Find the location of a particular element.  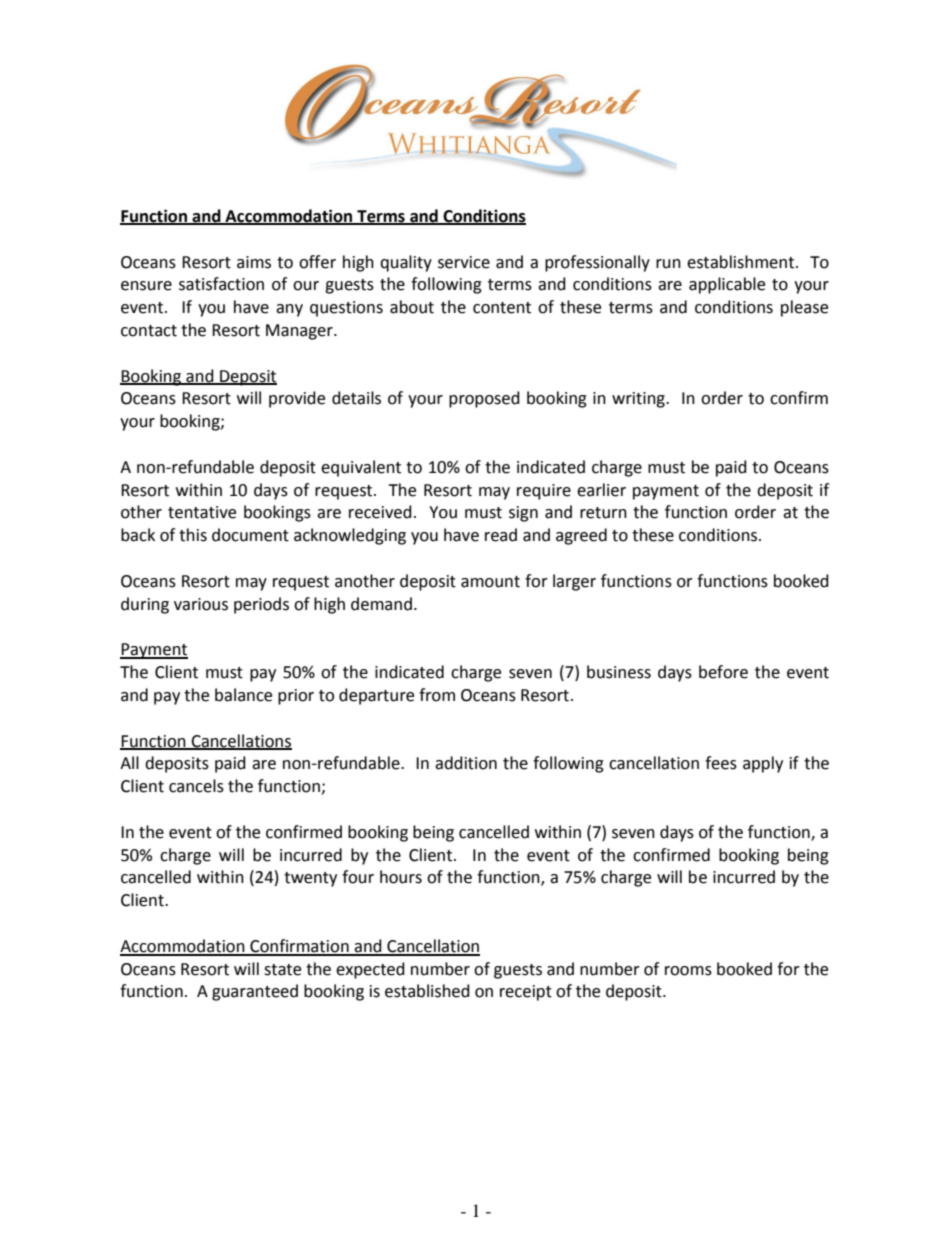

amount is located at coordinates (490, 582).
